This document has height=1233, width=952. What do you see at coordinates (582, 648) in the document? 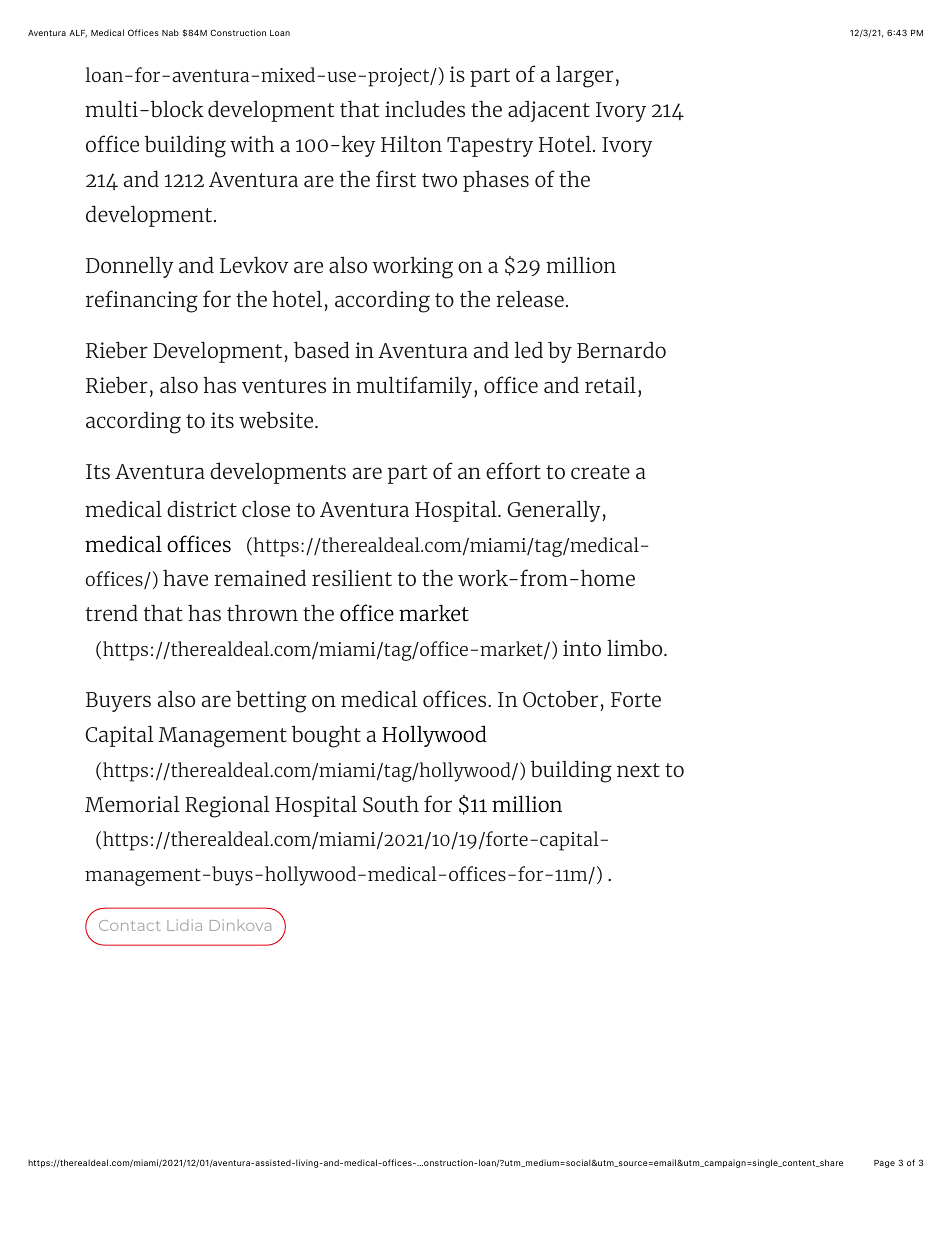
I see `into` at bounding box center [582, 648].
